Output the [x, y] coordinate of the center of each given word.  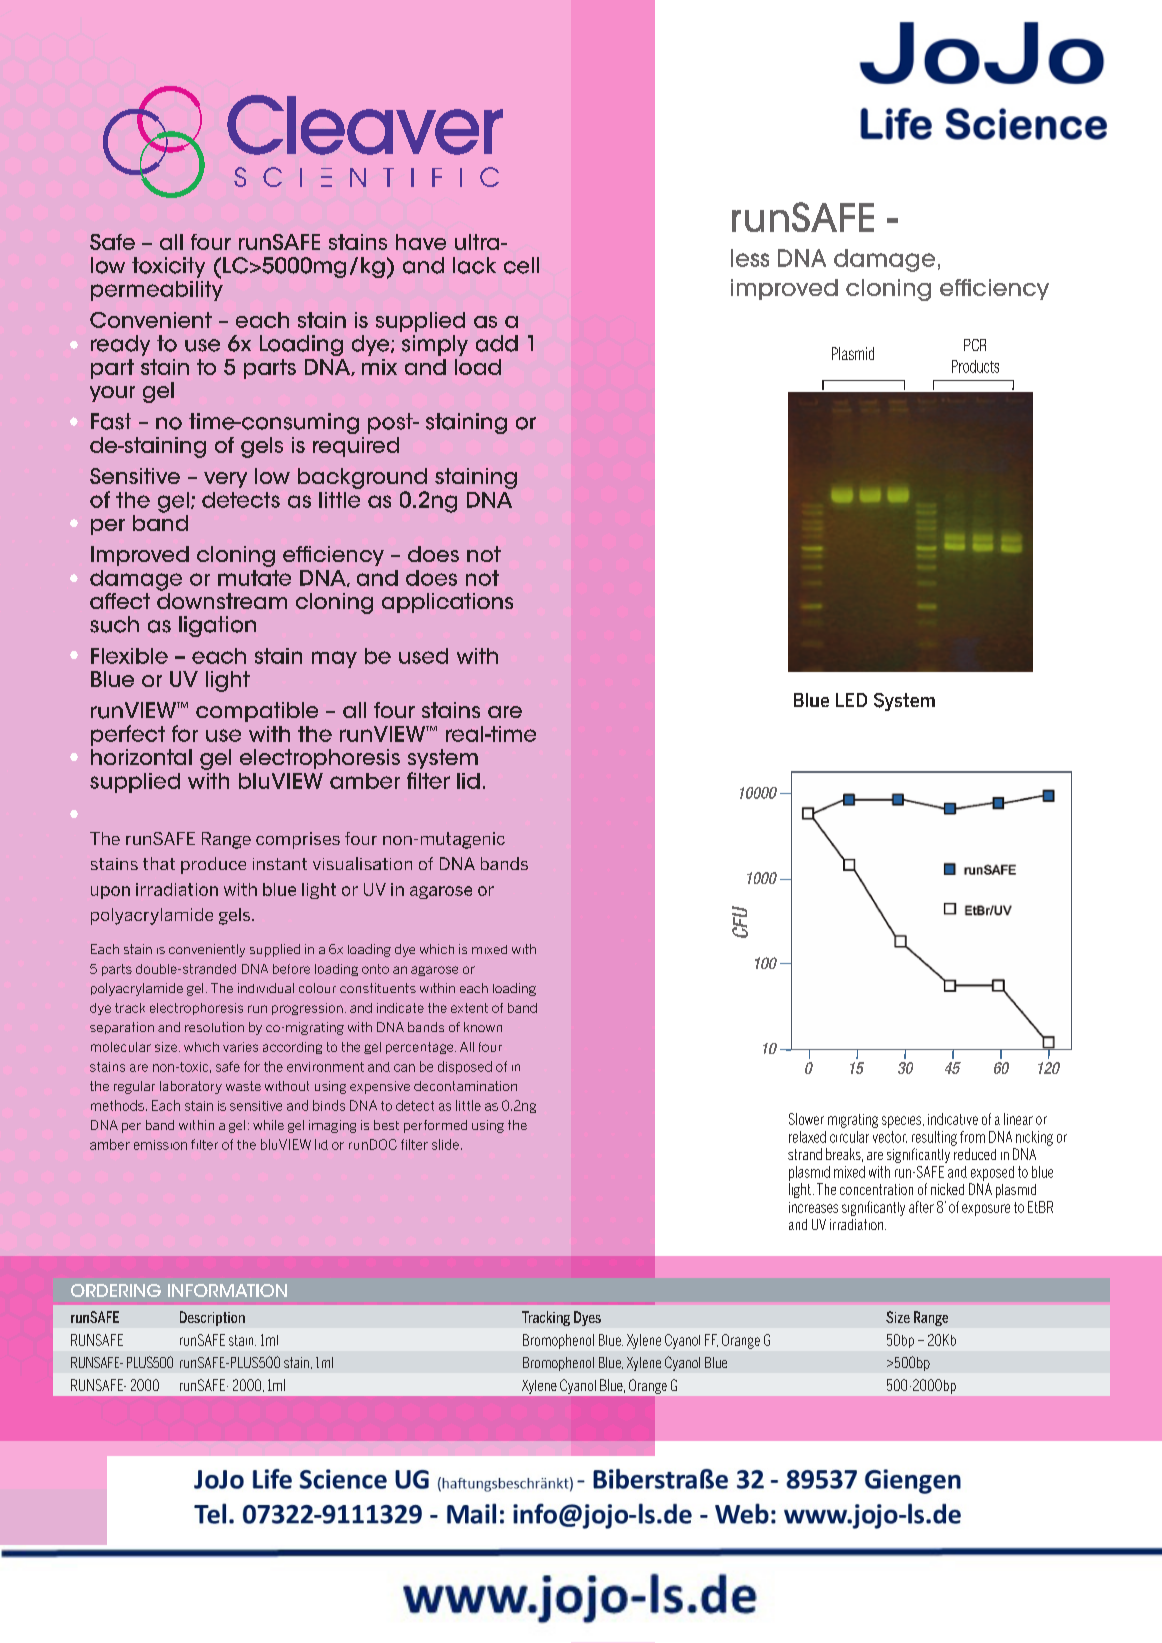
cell [521, 265]
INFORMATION [227, 1290]
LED [851, 700]
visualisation [362, 863]
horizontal [141, 757]
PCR [975, 345]
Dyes [587, 1318]
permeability [157, 289]
